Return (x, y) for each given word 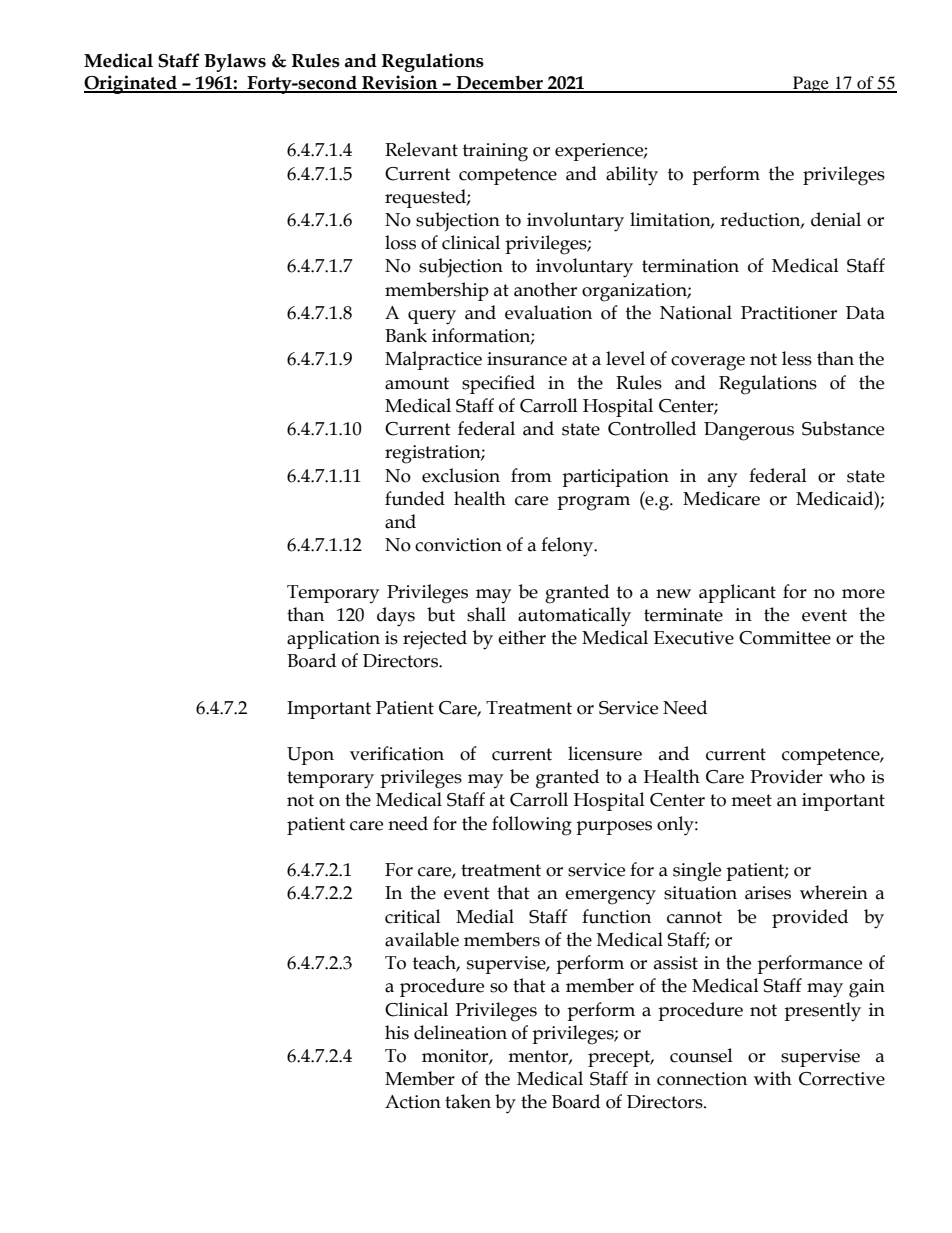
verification (397, 753)
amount (417, 383)
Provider (786, 776)
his (397, 1032)
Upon (310, 756)
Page (811, 84)
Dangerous (749, 431)
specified (498, 384)
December (500, 83)
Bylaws (235, 62)
